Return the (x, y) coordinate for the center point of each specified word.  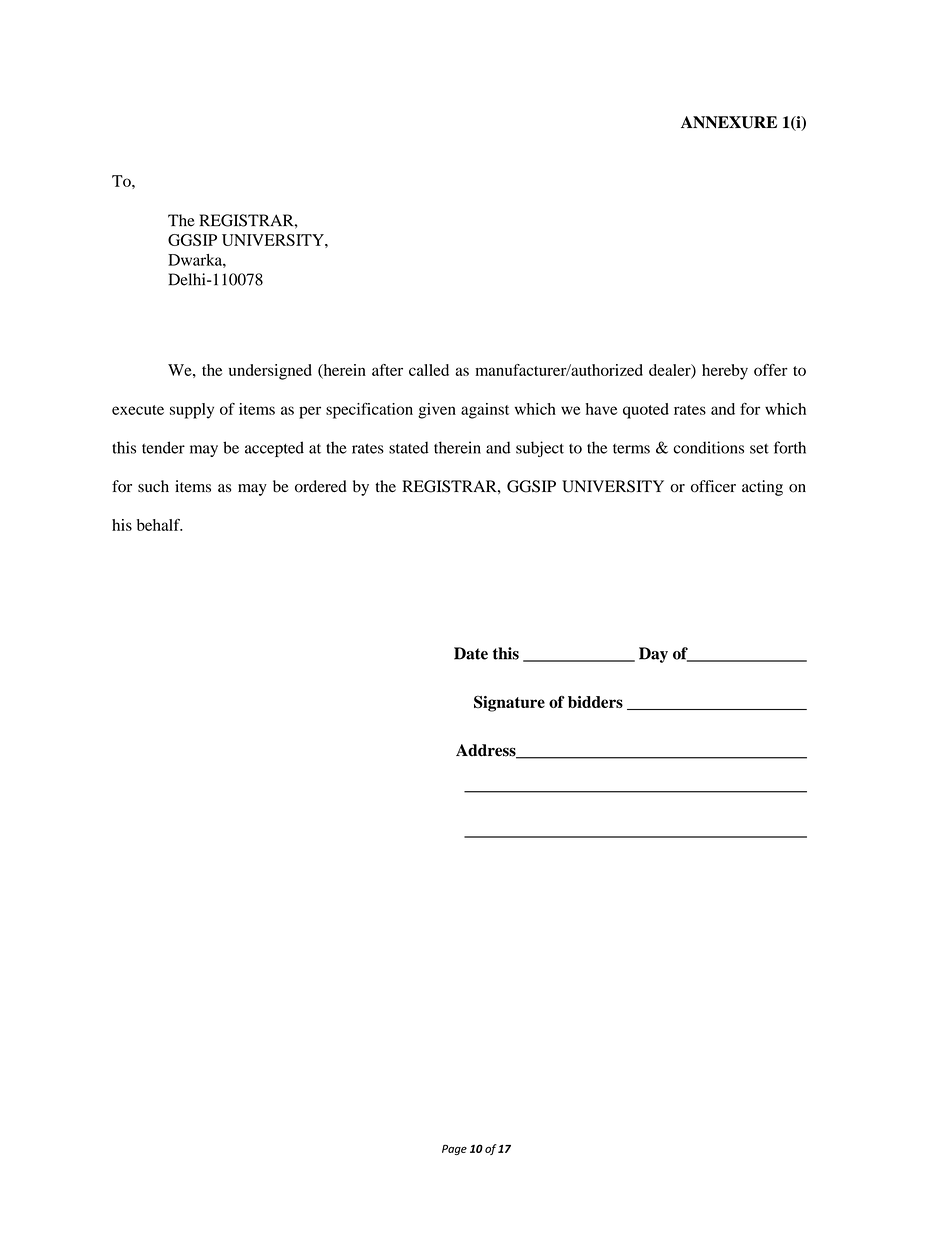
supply (192, 411)
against (485, 411)
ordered (321, 486)
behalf (159, 525)
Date (471, 653)
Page (454, 1149)
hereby (725, 372)
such (153, 486)
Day (653, 655)
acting (762, 488)
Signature (509, 703)
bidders (595, 702)
